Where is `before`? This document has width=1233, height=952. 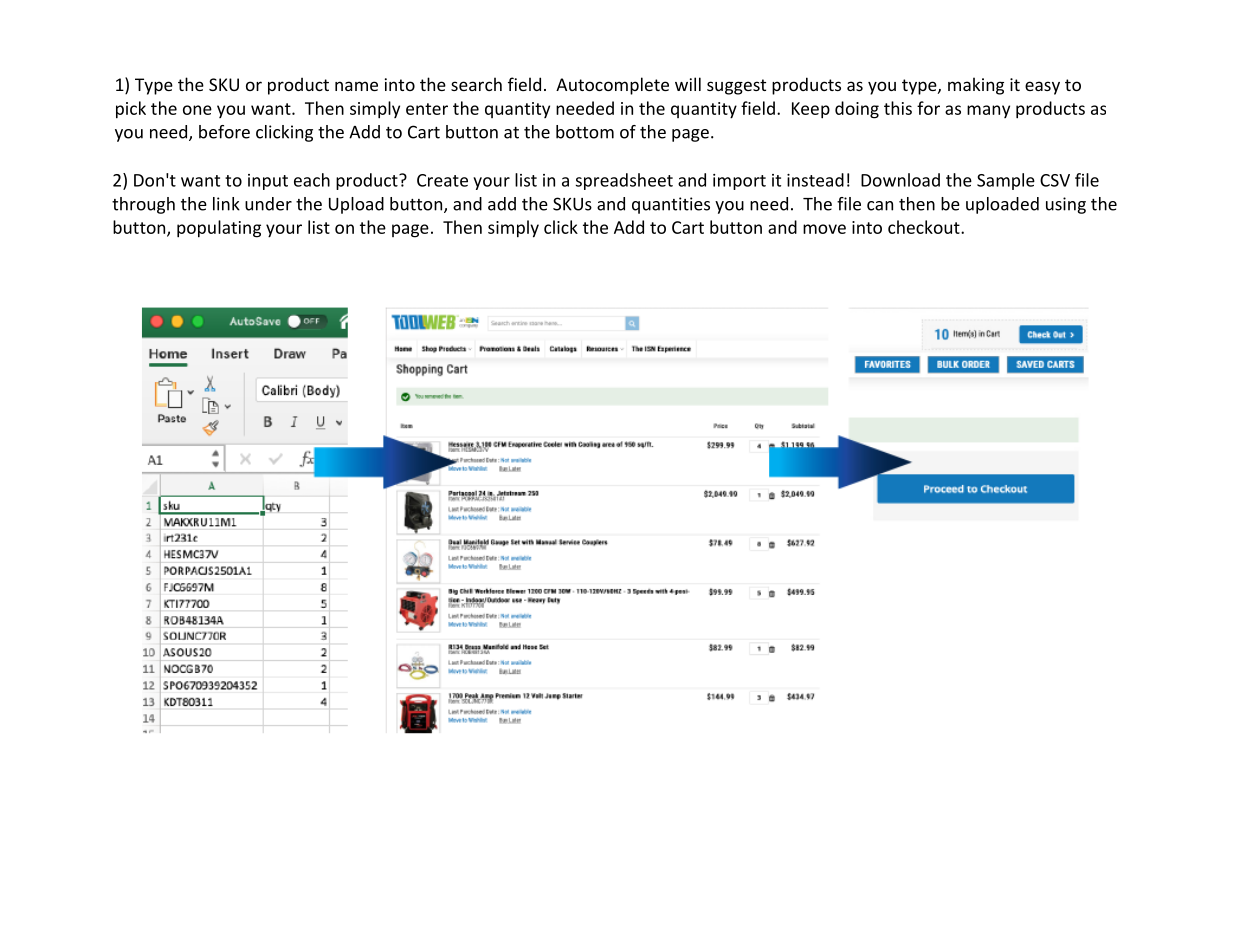 before is located at coordinates (224, 132).
